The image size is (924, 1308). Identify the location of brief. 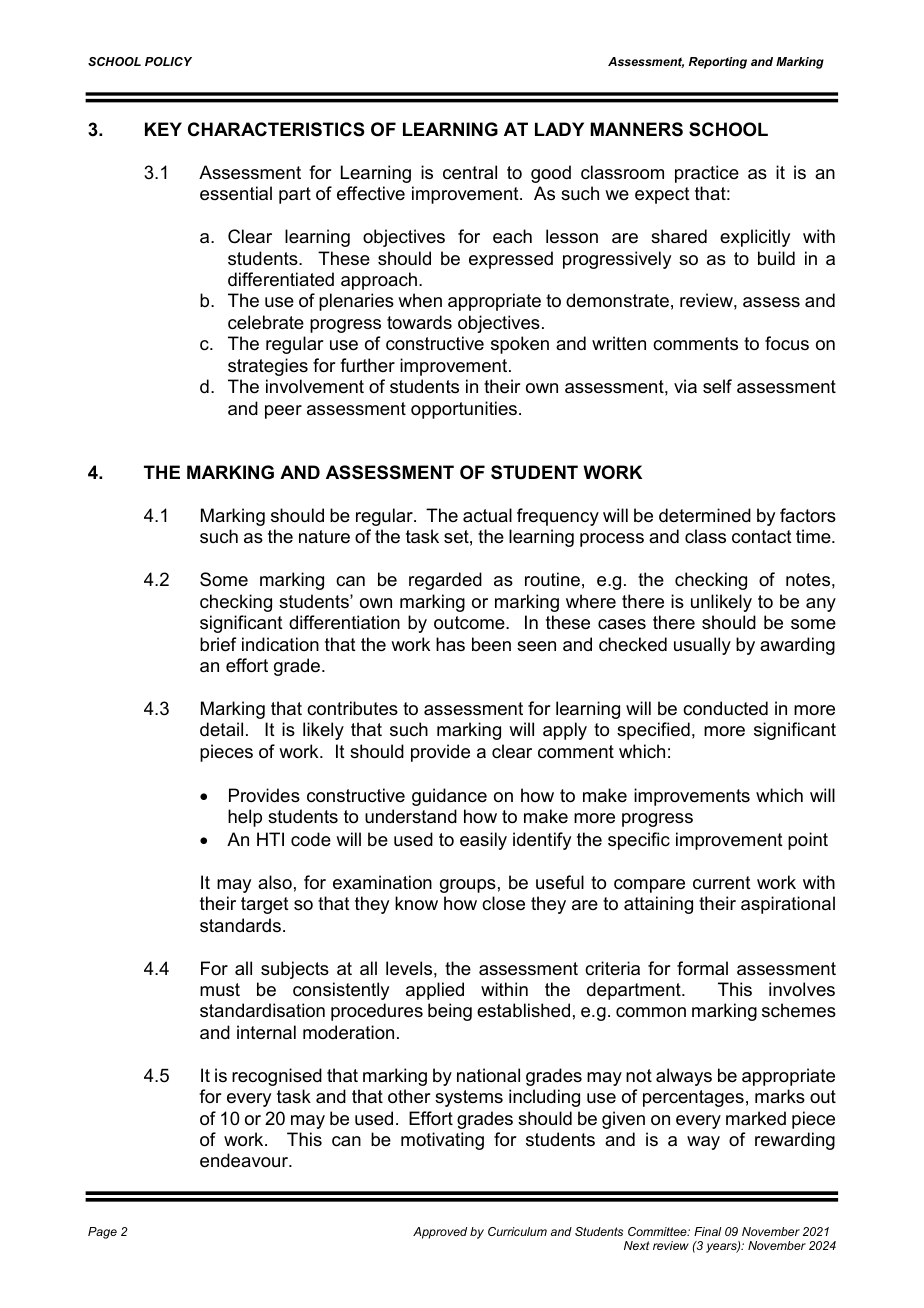
(218, 644).
